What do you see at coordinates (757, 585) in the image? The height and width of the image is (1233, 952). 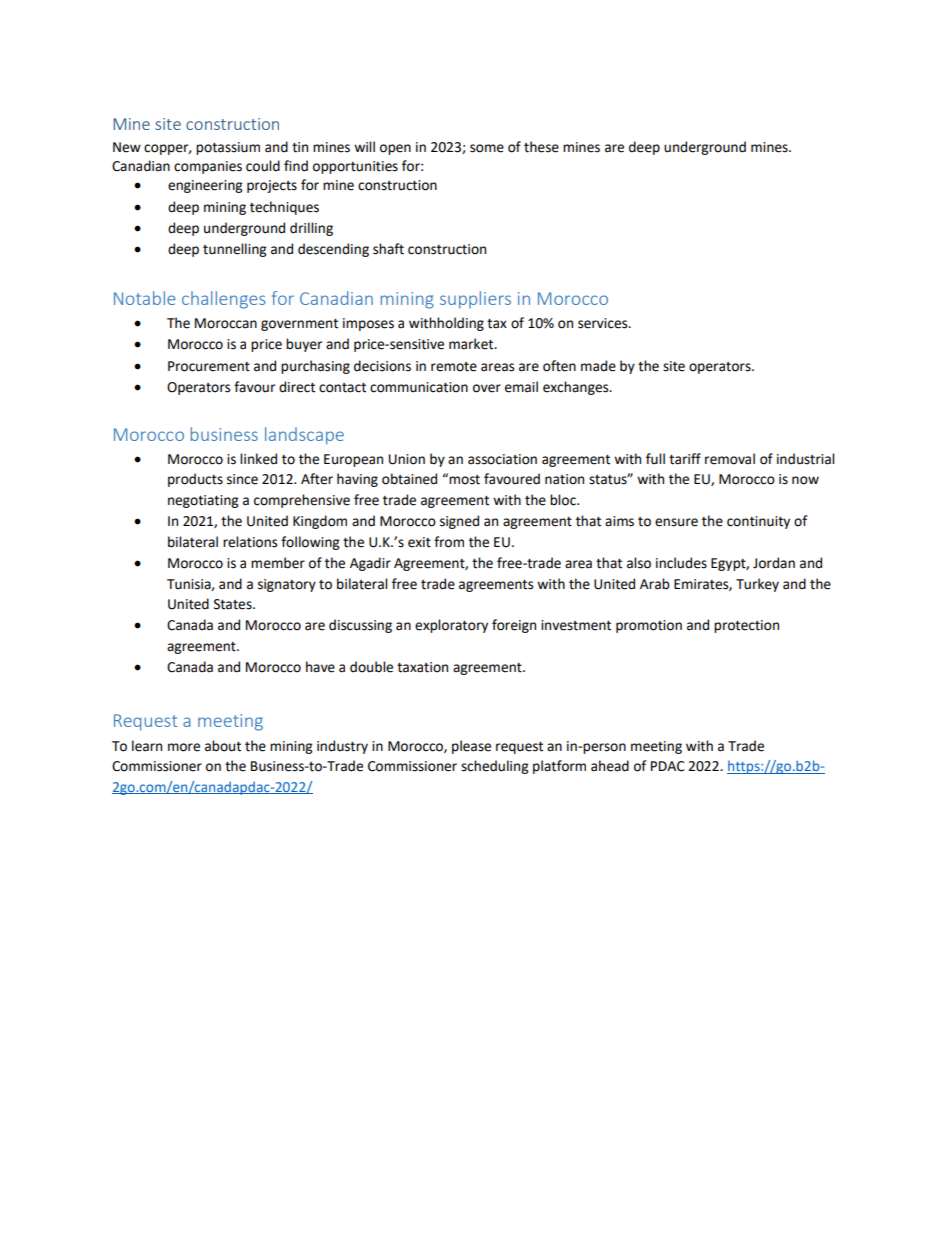 I see `Turkey` at bounding box center [757, 585].
